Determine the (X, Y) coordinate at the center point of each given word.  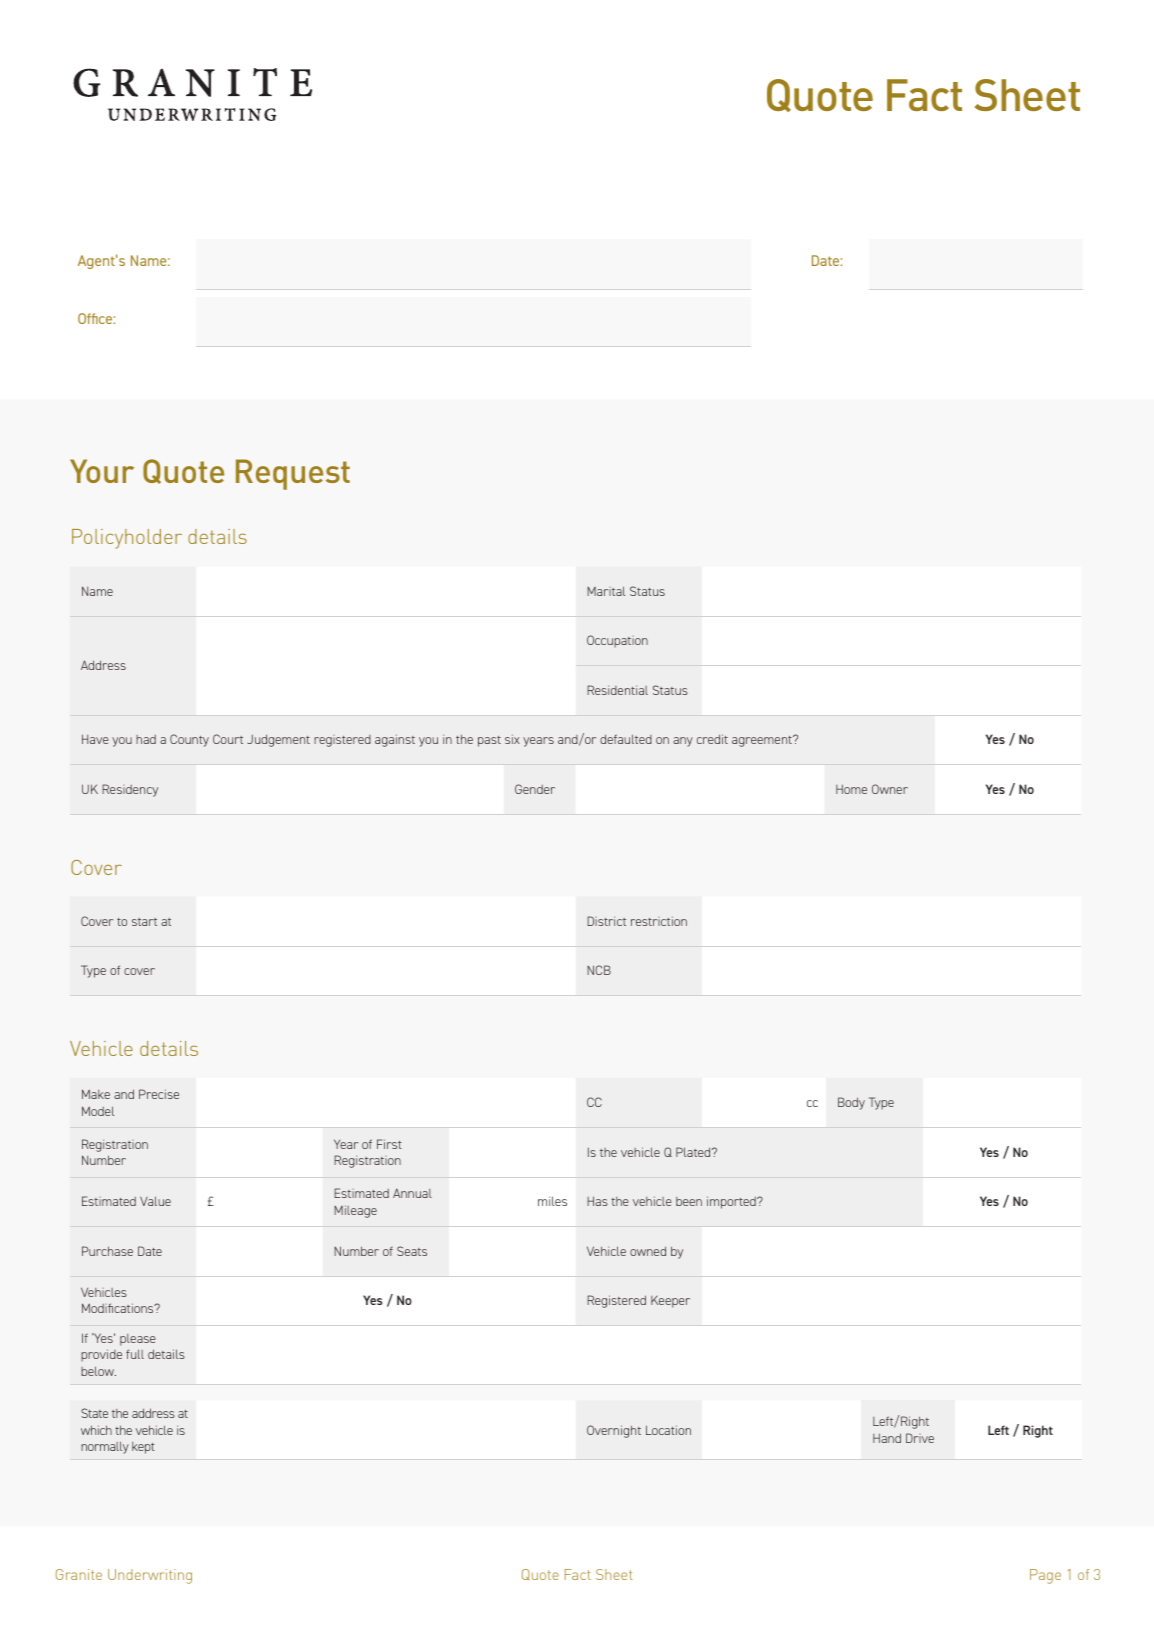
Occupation (617, 641)
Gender (535, 789)
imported (732, 1202)
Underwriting (150, 1576)
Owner (890, 789)
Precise (159, 1094)
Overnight (614, 1431)
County (189, 740)
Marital (606, 591)
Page (1045, 1576)
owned (648, 1251)
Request (293, 474)
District (606, 921)
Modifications (119, 1308)
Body (851, 1103)
